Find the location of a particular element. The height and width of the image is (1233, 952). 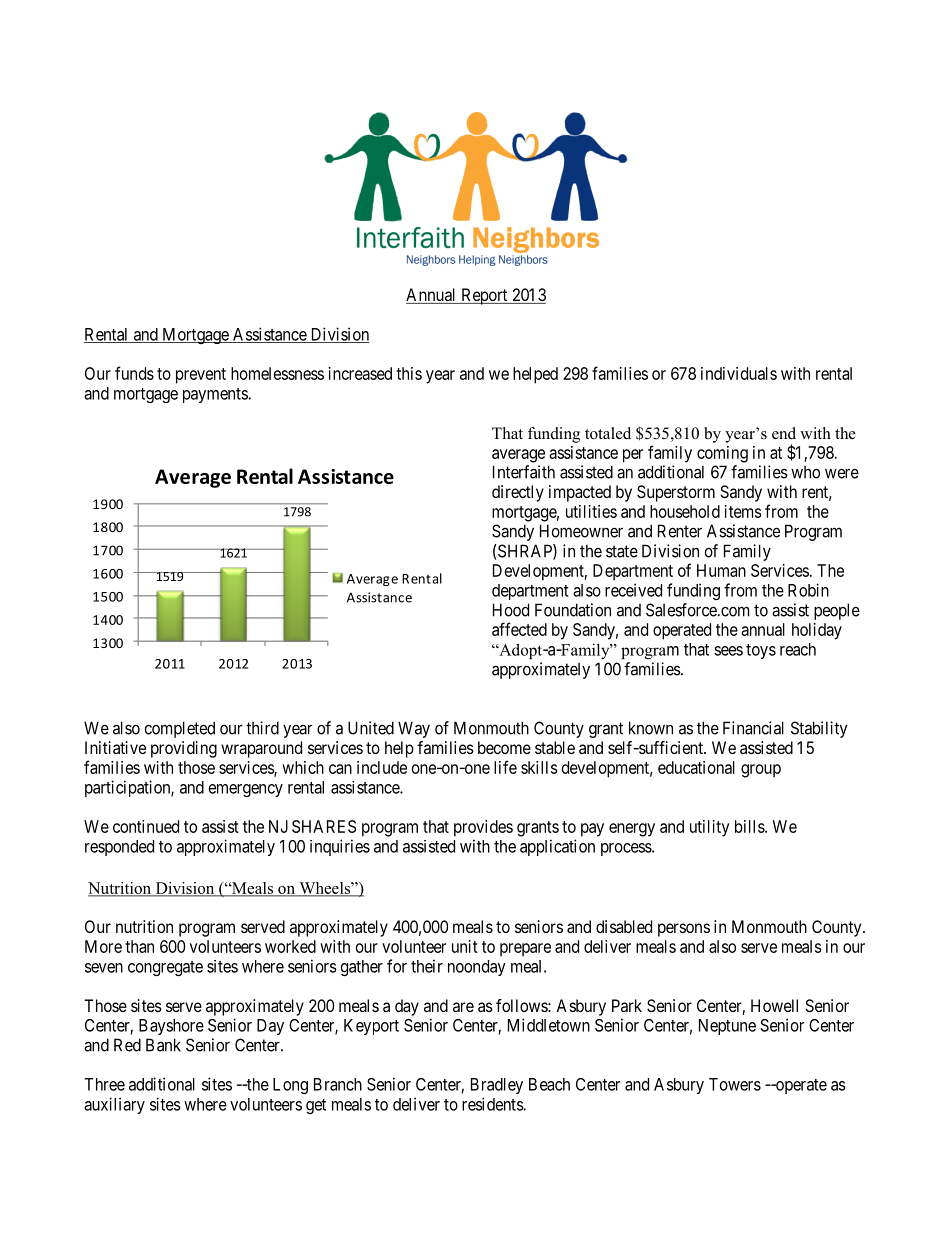

Interfaith is located at coordinates (524, 472).
